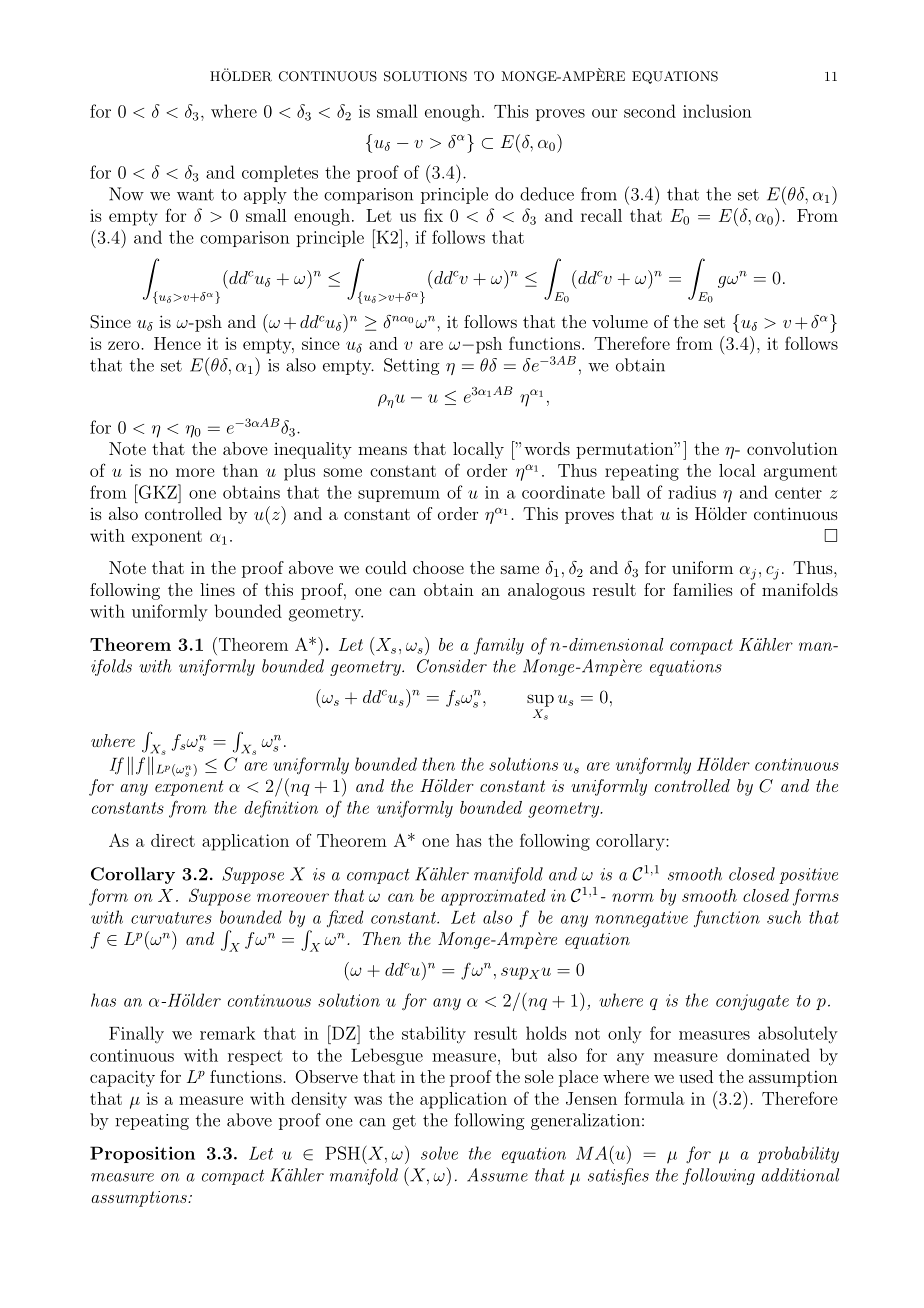  What do you see at coordinates (142, 1154) in the screenshot?
I see `Proposition` at bounding box center [142, 1154].
